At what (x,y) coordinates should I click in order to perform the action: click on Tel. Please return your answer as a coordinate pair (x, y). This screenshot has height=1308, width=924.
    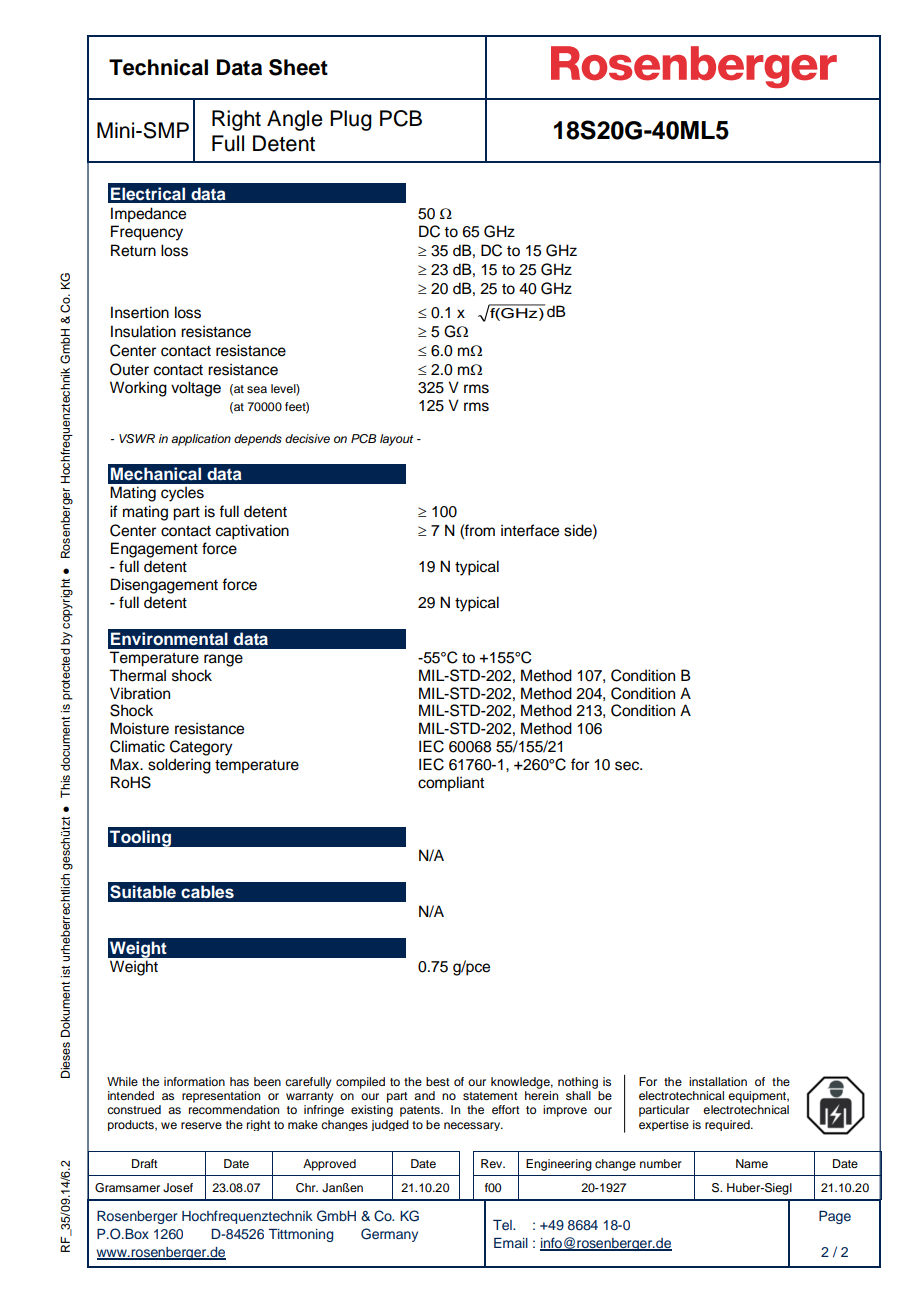
    Looking at the image, I should click on (503, 1225).
